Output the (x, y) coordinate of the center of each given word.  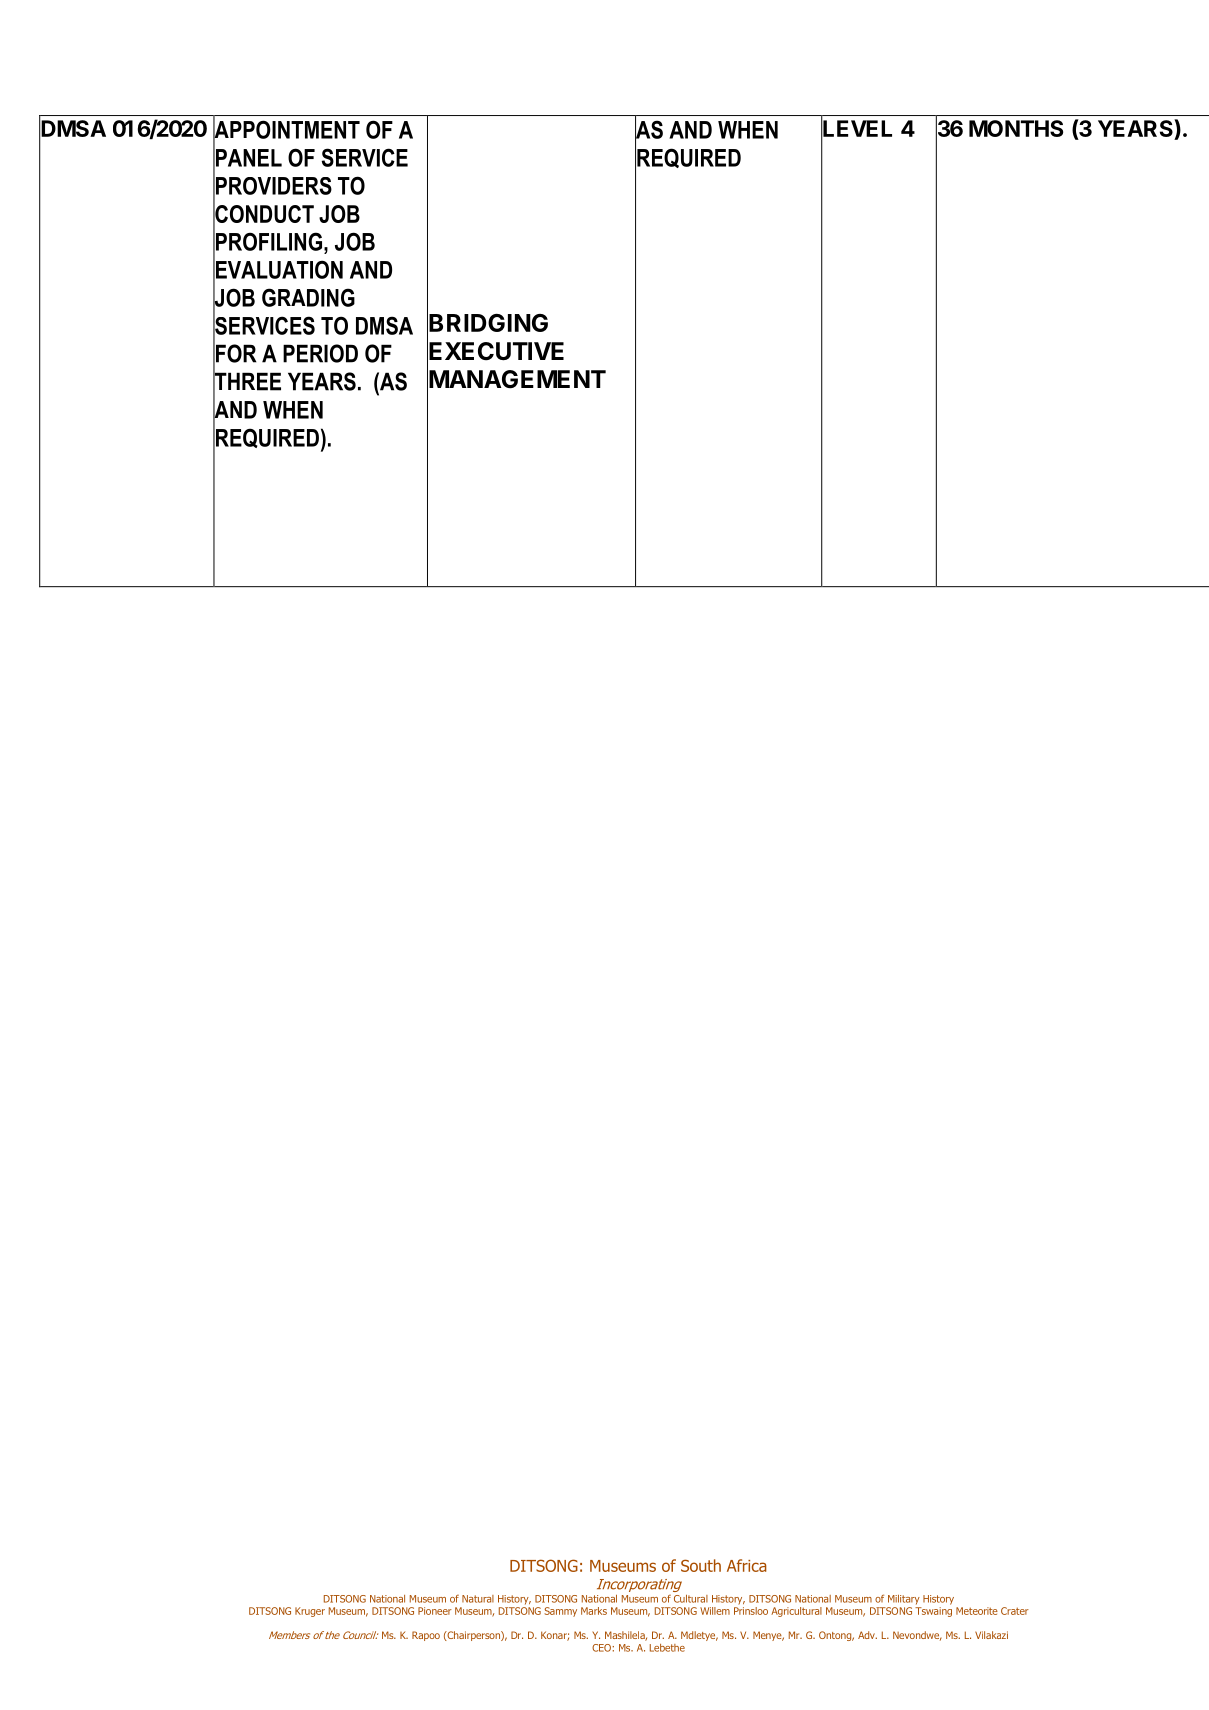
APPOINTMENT (286, 129)
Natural (478, 1599)
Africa (747, 1565)
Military (904, 1600)
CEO (602, 1648)
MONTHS (1016, 128)
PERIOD (320, 353)
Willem (715, 1611)
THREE (247, 381)
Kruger (310, 1612)
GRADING (308, 297)
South (701, 1565)
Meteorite (977, 1611)
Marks (594, 1611)
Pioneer (435, 1611)
